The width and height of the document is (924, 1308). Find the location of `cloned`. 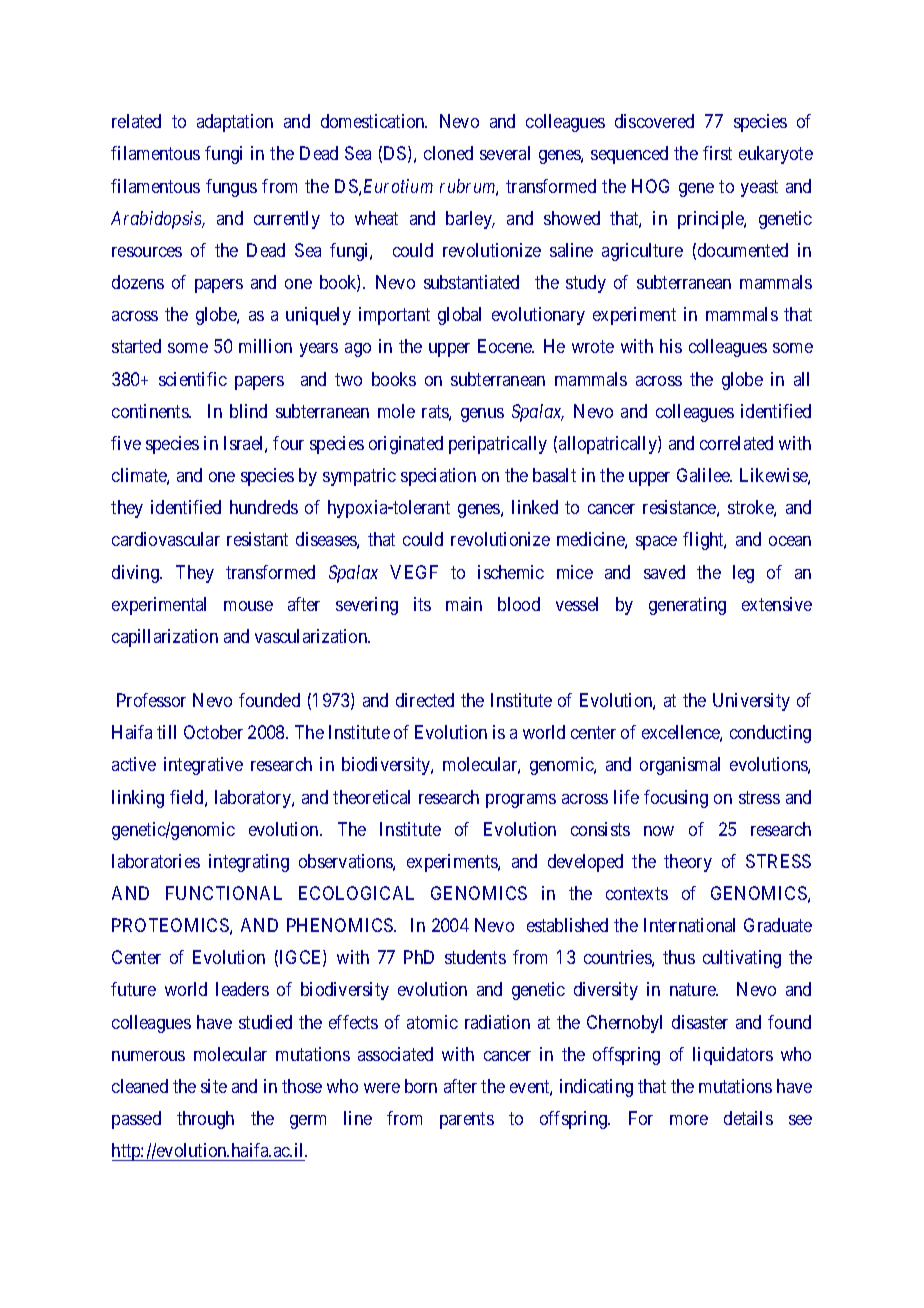

cloned is located at coordinates (448, 153).
